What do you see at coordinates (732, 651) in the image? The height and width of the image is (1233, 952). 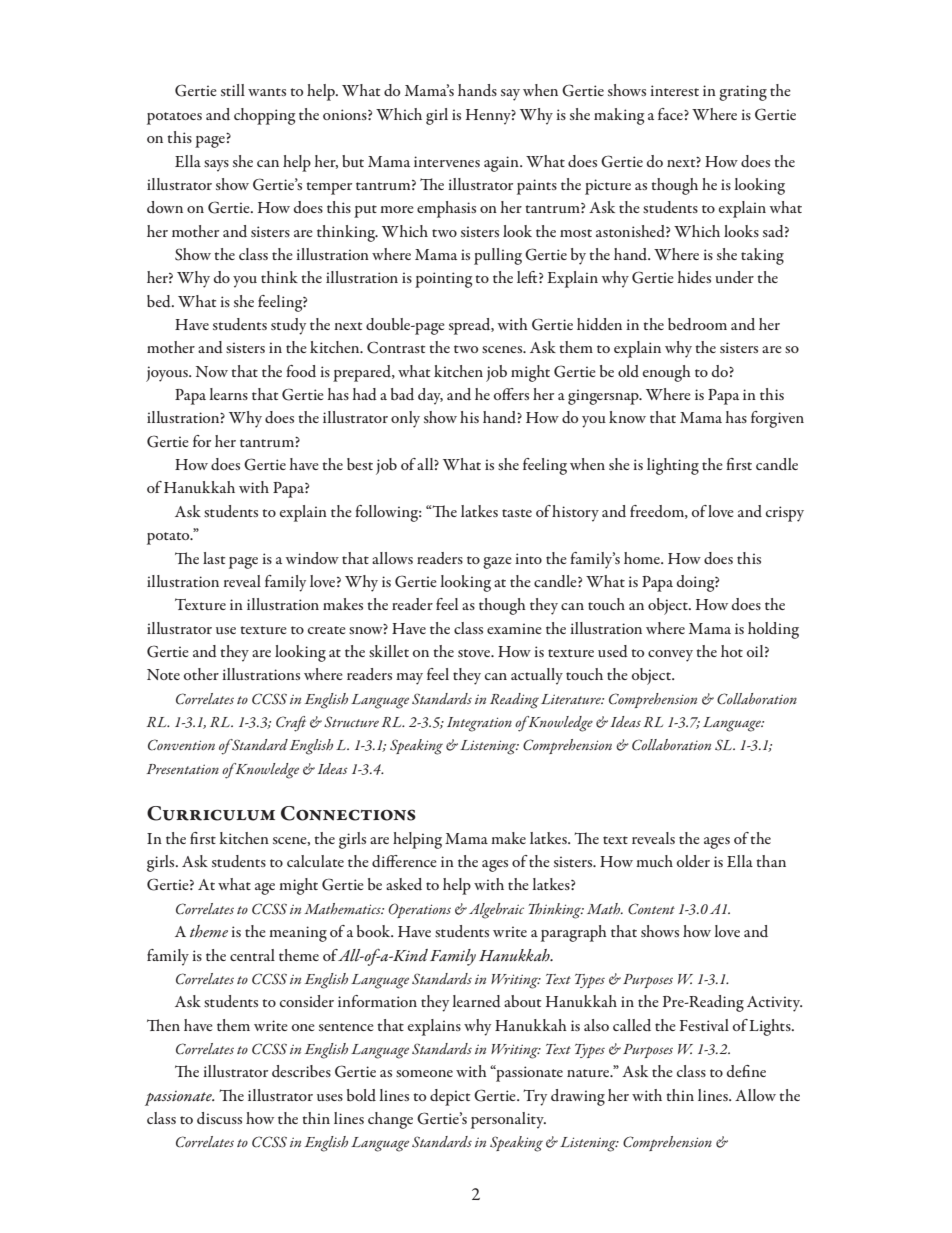 I see `hot` at bounding box center [732, 651].
